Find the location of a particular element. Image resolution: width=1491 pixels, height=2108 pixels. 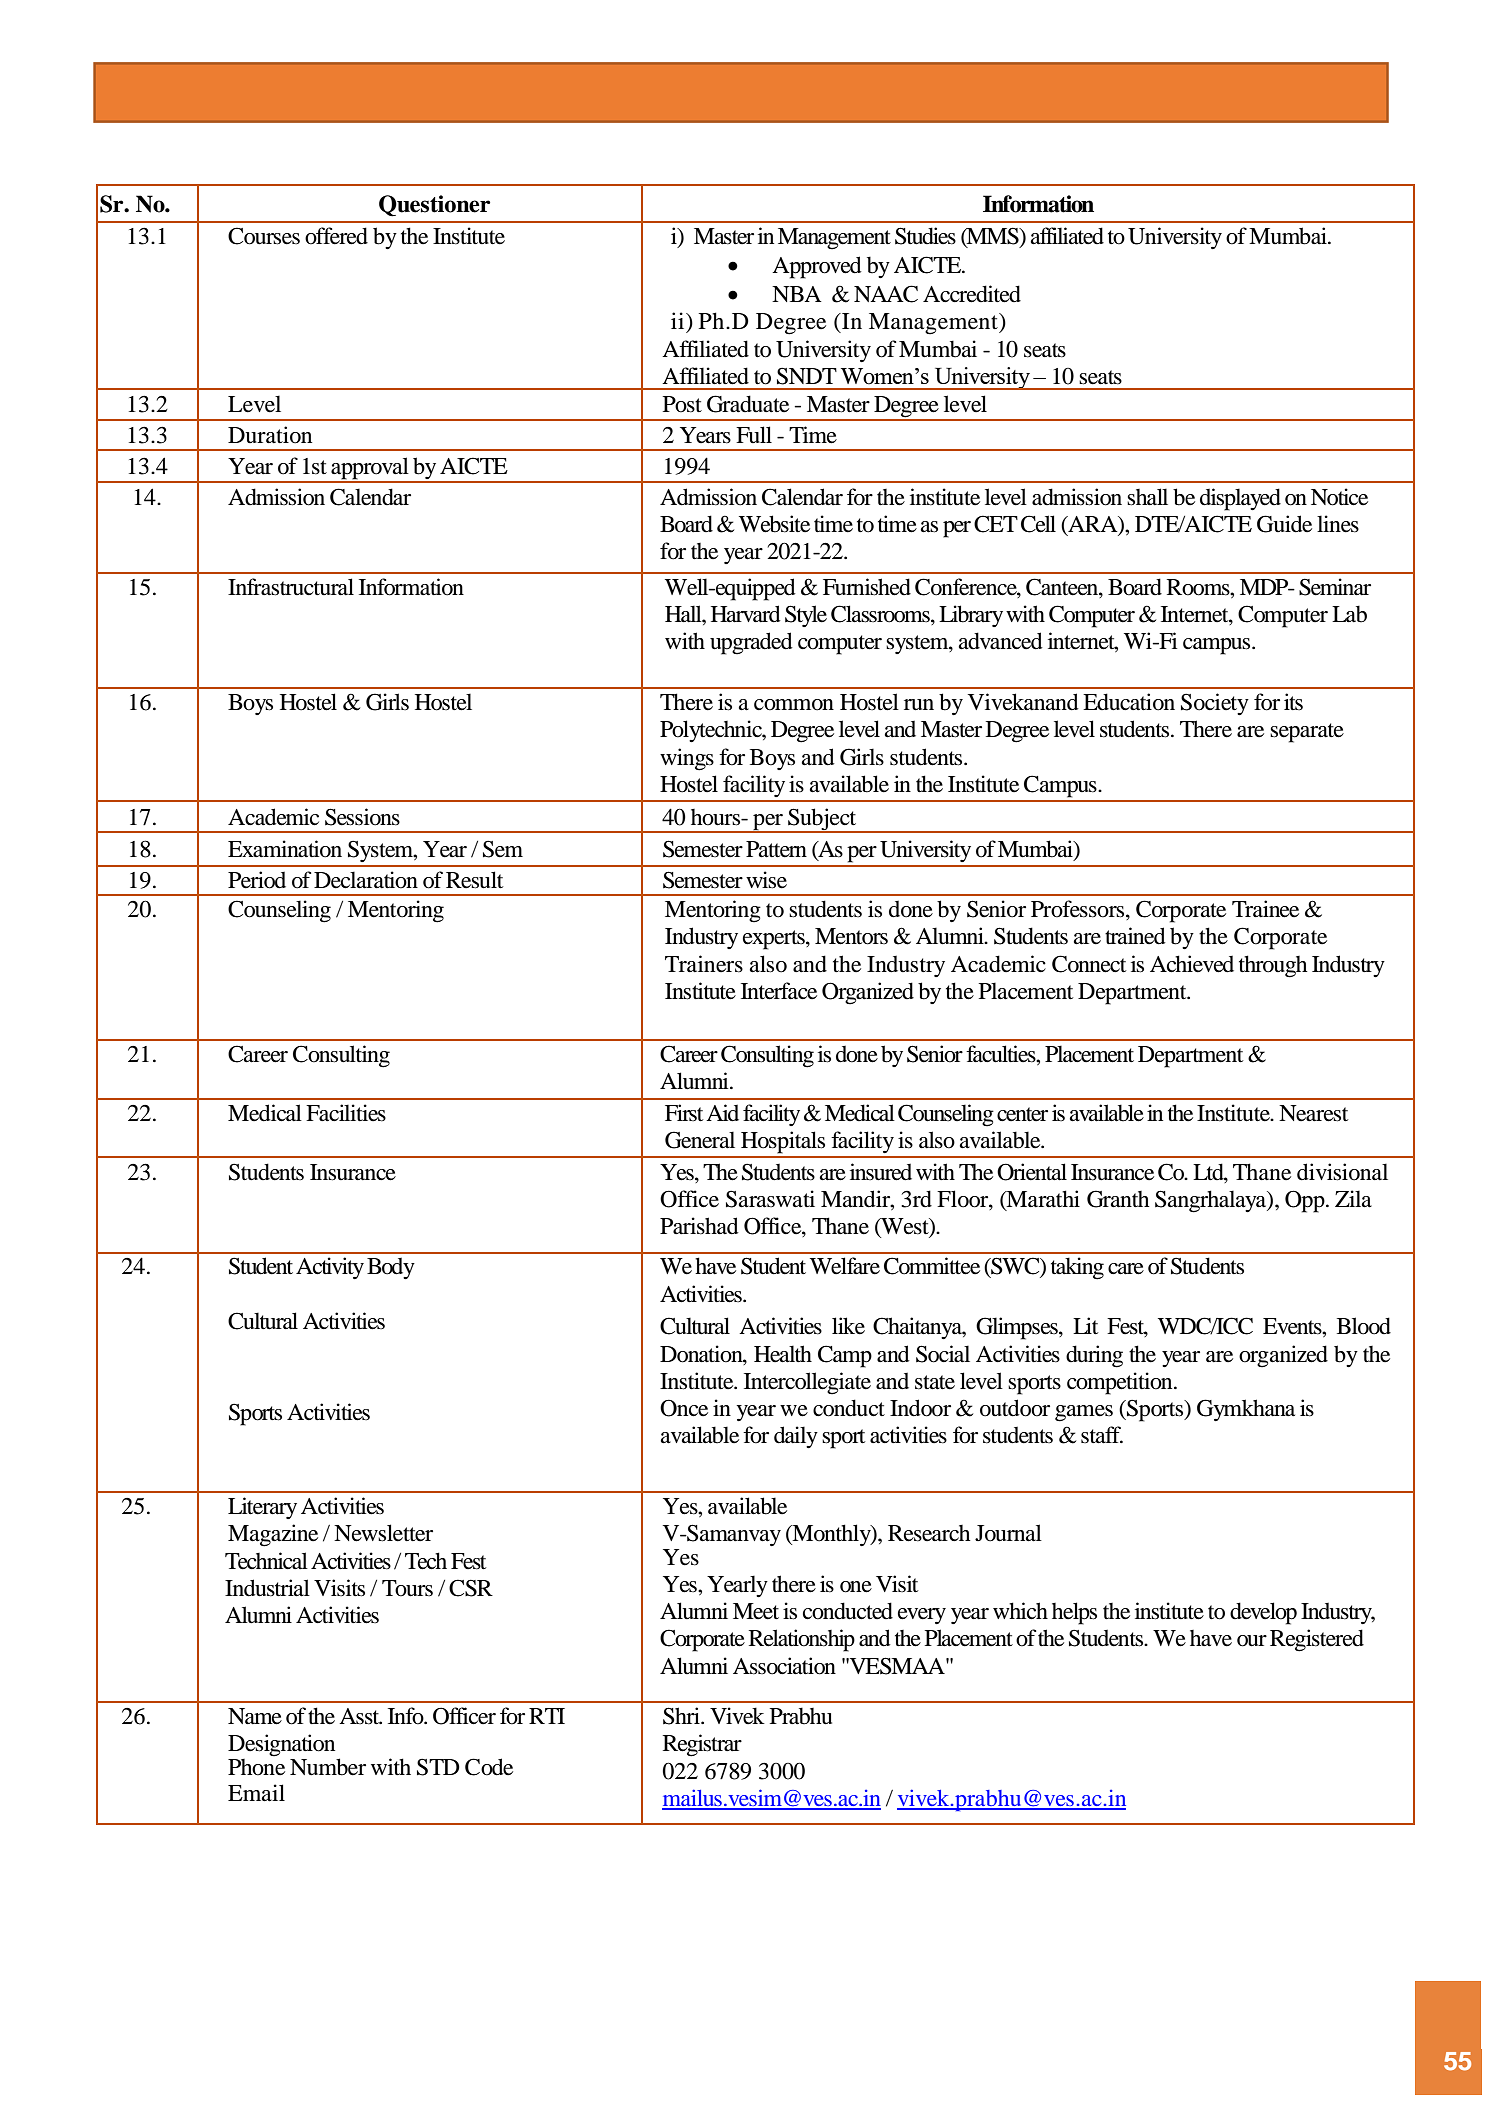

Asst is located at coordinates (360, 1716).
